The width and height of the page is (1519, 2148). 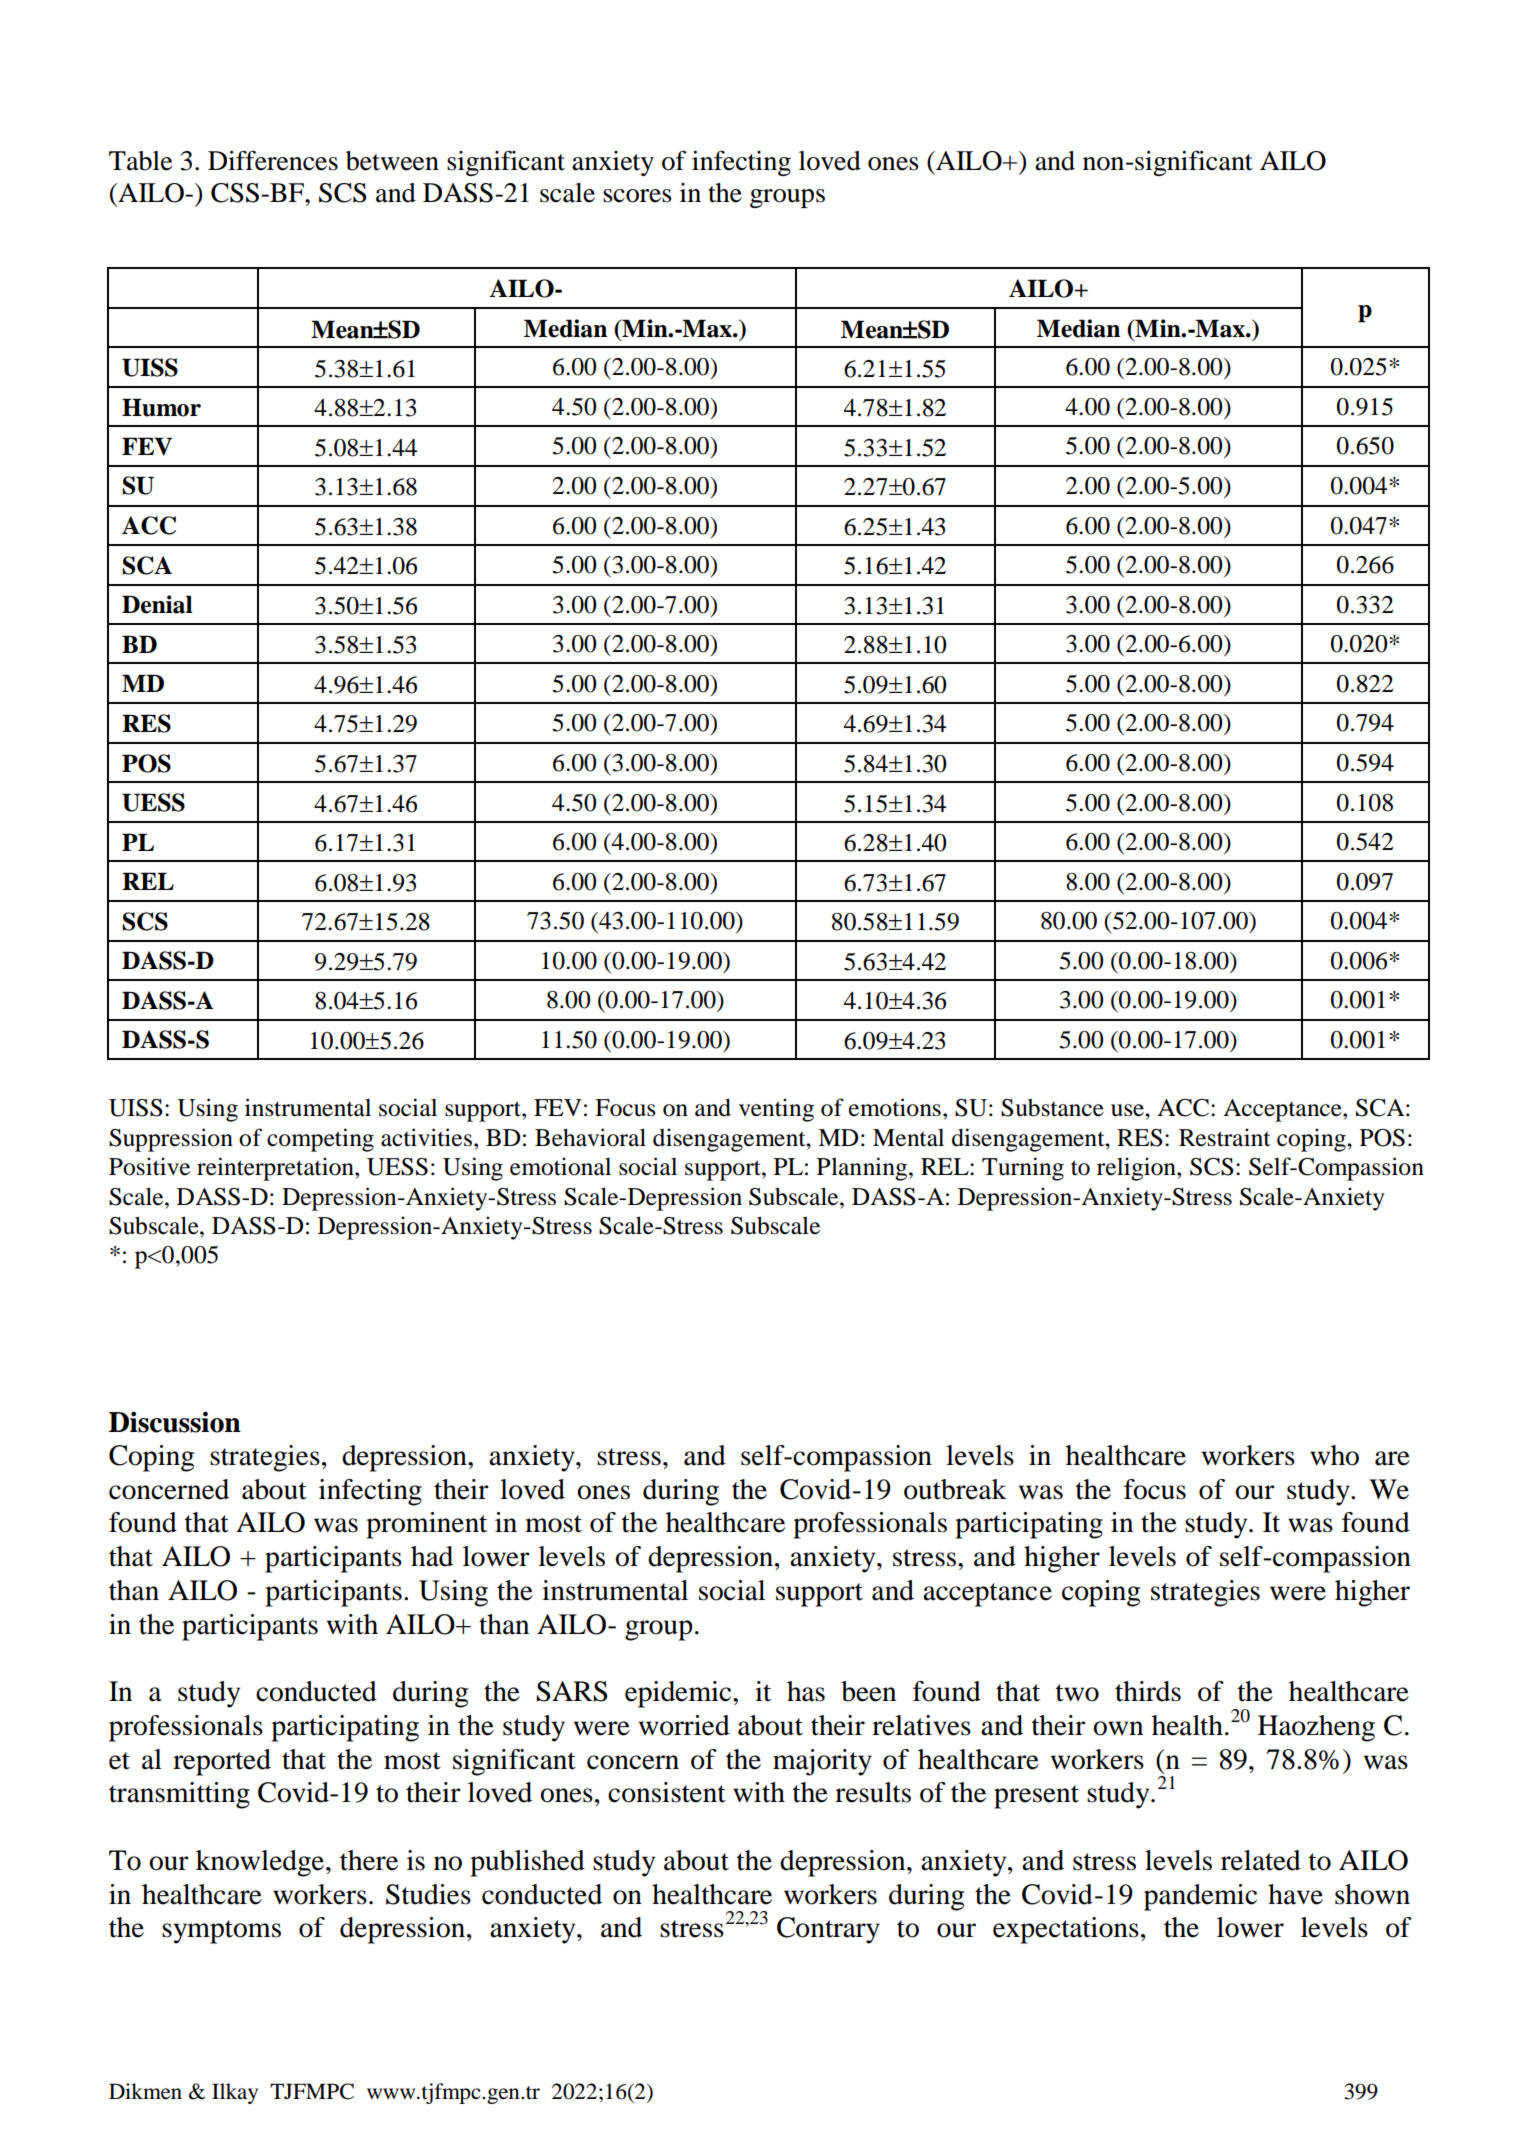 What do you see at coordinates (776, 1110) in the page?
I see `venting` at bounding box center [776, 1110].
